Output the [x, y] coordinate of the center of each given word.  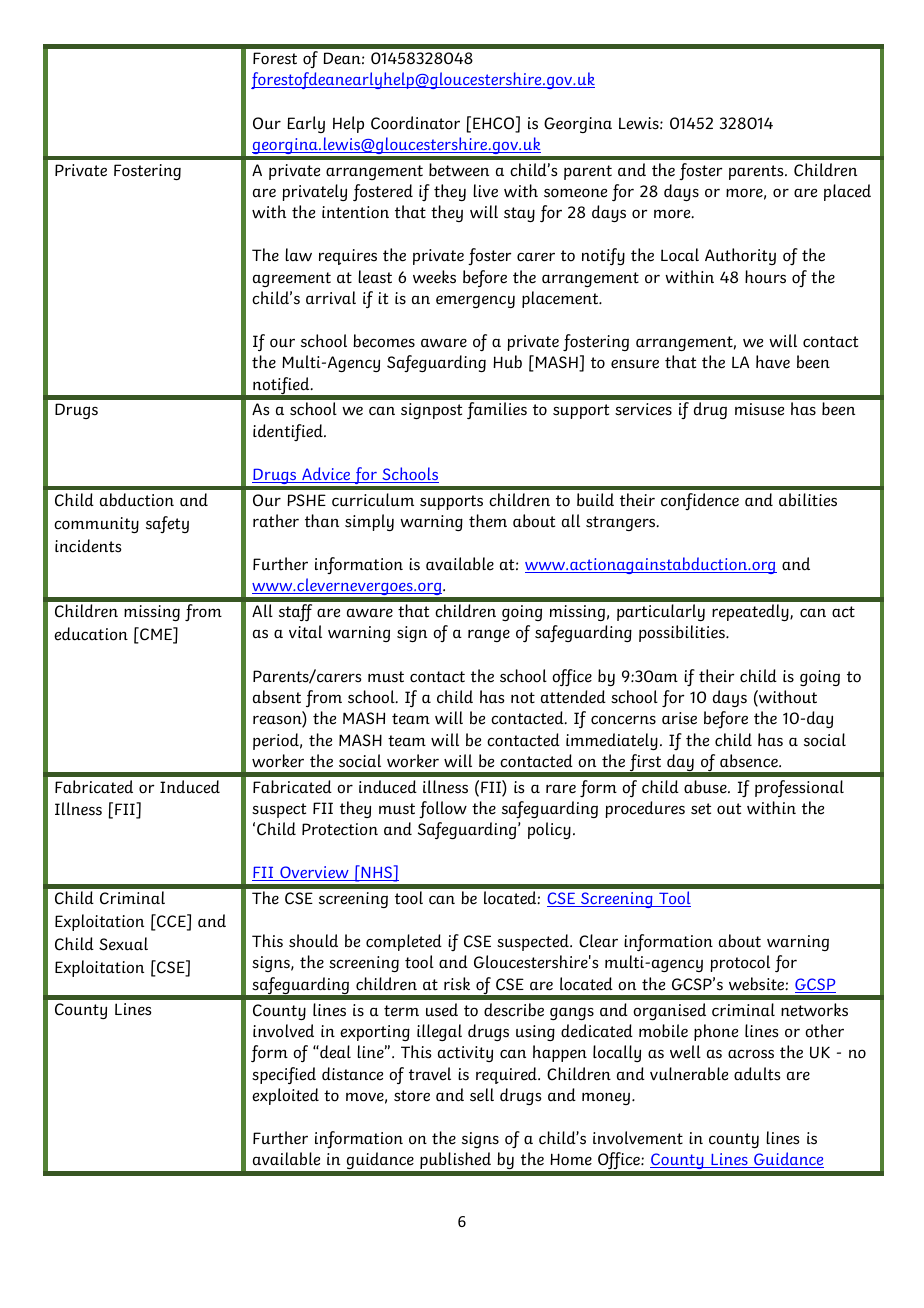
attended [573, 697]
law [298, 255]
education [91, 634]
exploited [285, 1096]
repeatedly [751, 612]
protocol [740, 963]
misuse [759, 409]
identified [289, 432]
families [497, 410]
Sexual [123, 944]
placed [847, 192]
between [459, 170]
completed [404, 942]
